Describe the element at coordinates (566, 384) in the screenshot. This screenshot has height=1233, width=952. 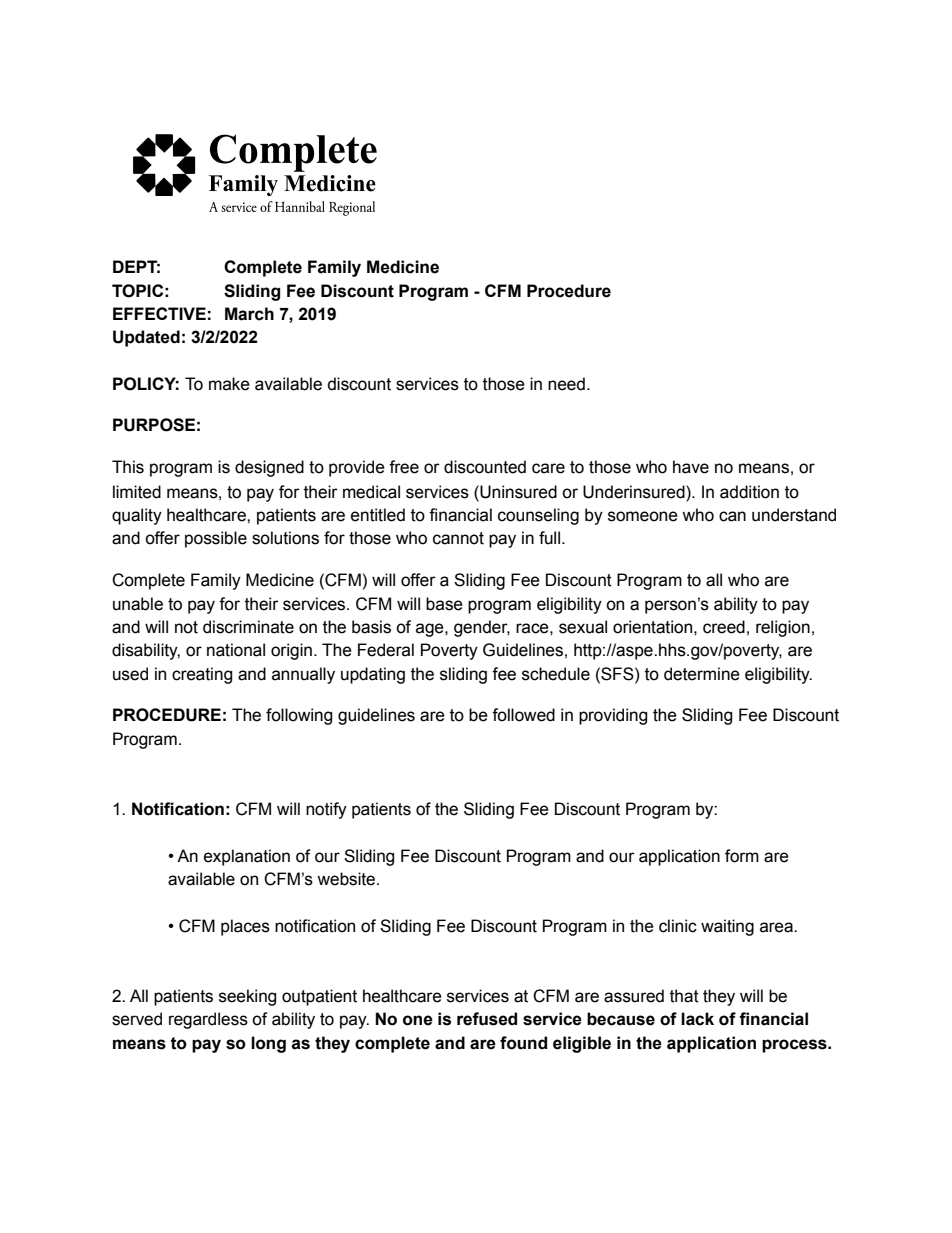
I see `need` at that location.
